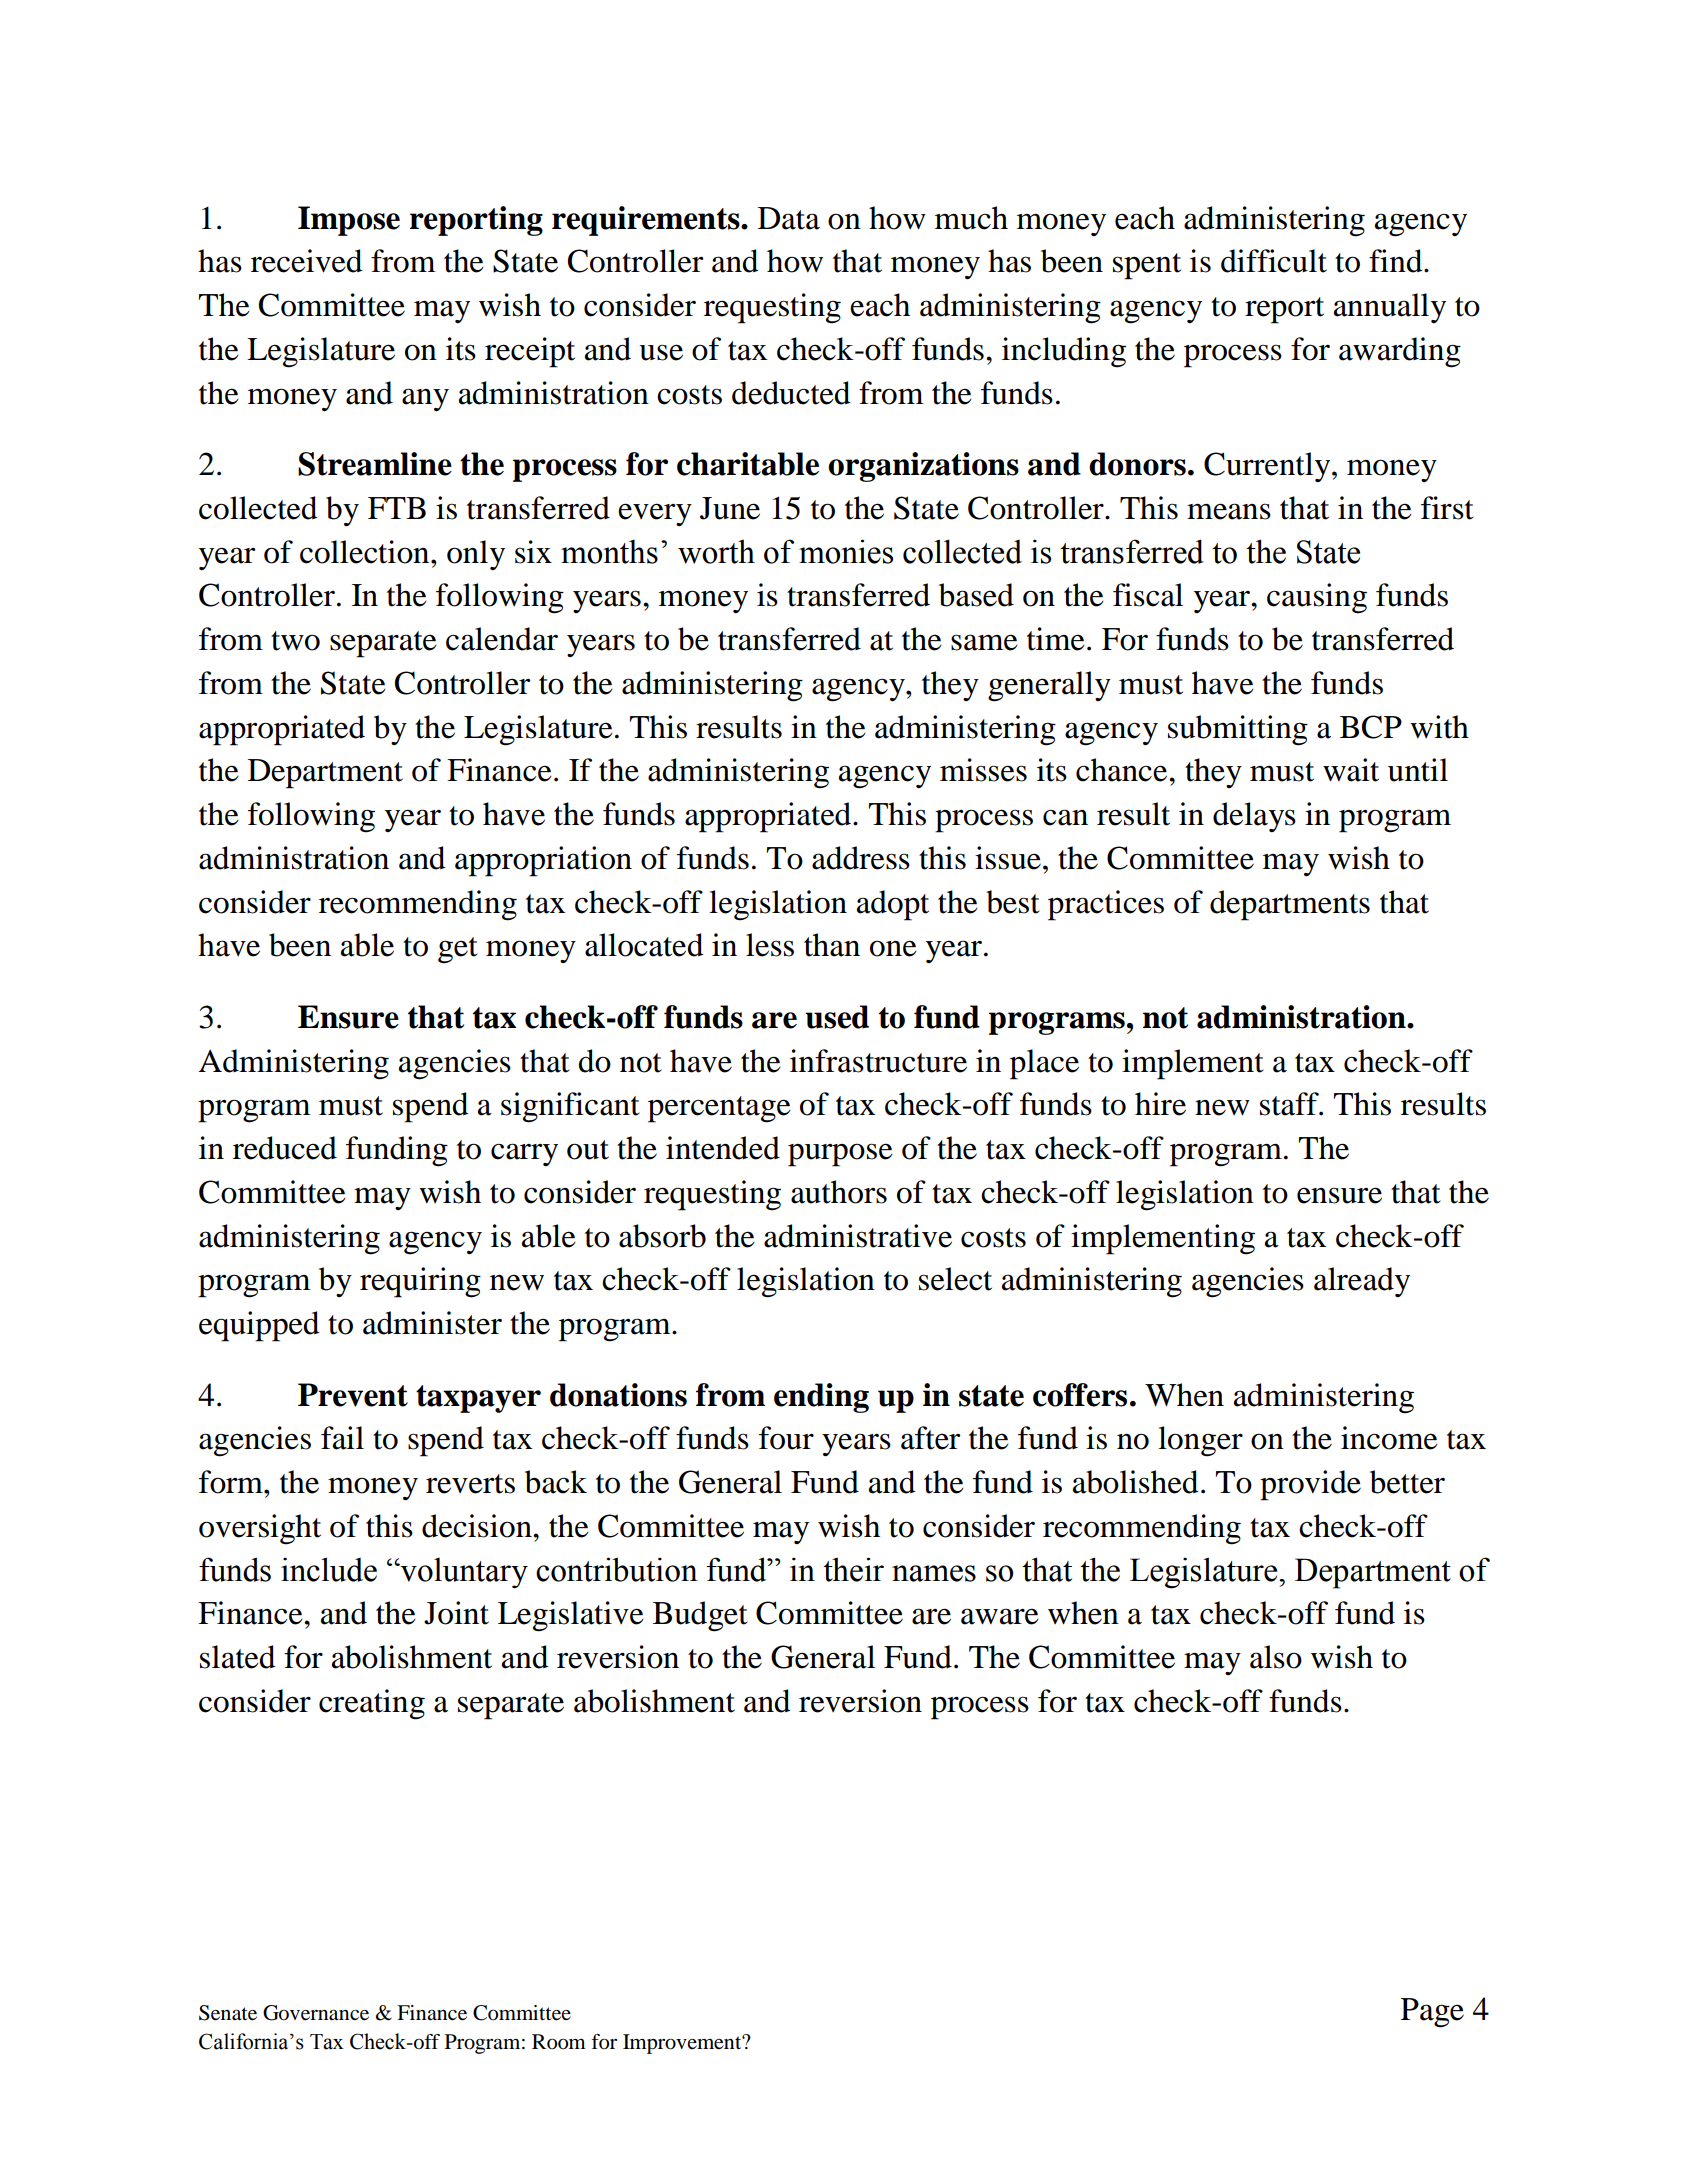  I want to click on Prevent, so click(353, 1395).
